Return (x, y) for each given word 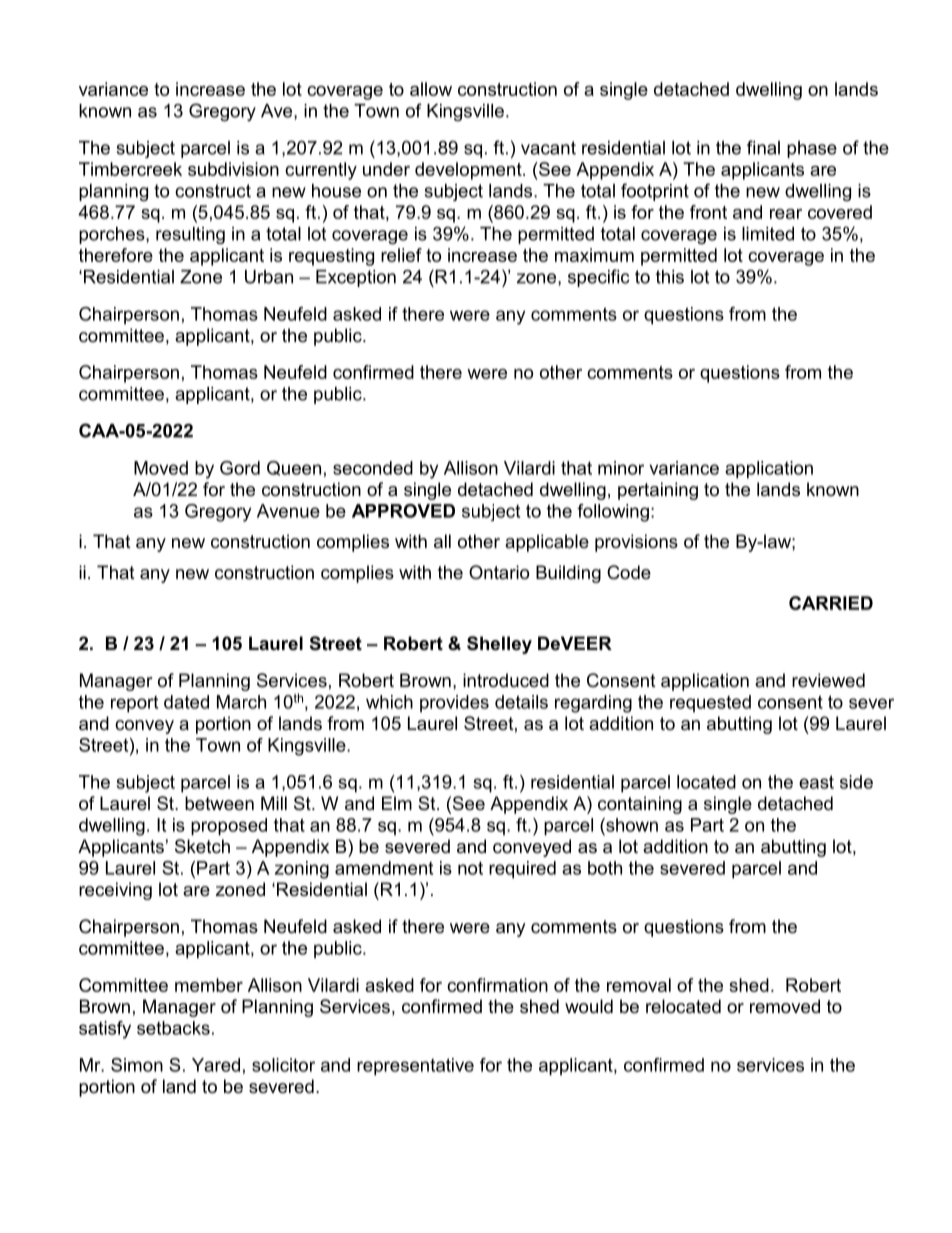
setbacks (173, 1028)
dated (186, 702)
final (763, 147)
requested (710, 703)
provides (454, 704)
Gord (240, 468)
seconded (373, 468)
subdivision (233, 169)
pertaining (658, 491)
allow (431, 89)
